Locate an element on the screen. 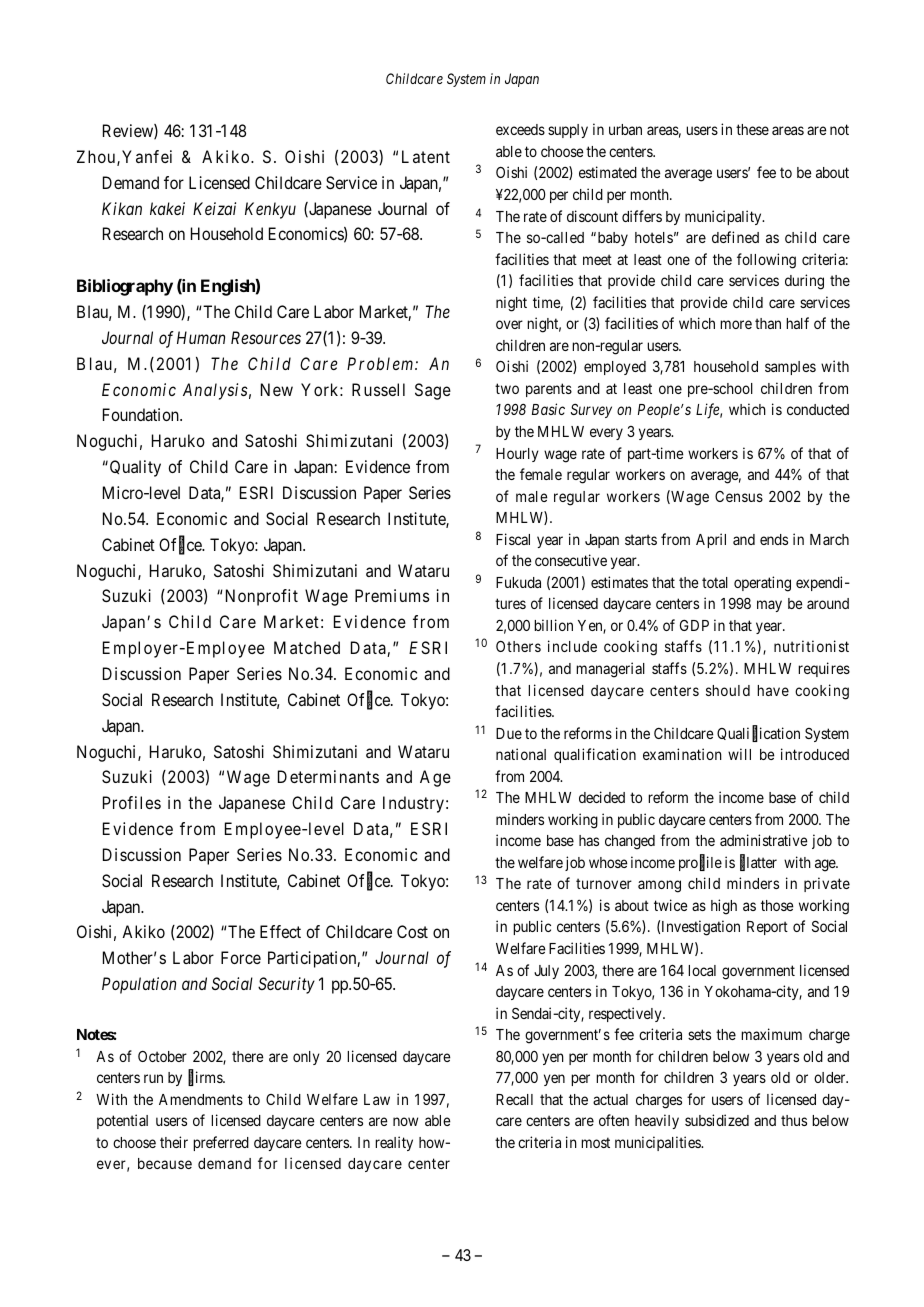 This screenshot has width=924, height=1307. Nonprofit is located at coordinates (260, 597).
